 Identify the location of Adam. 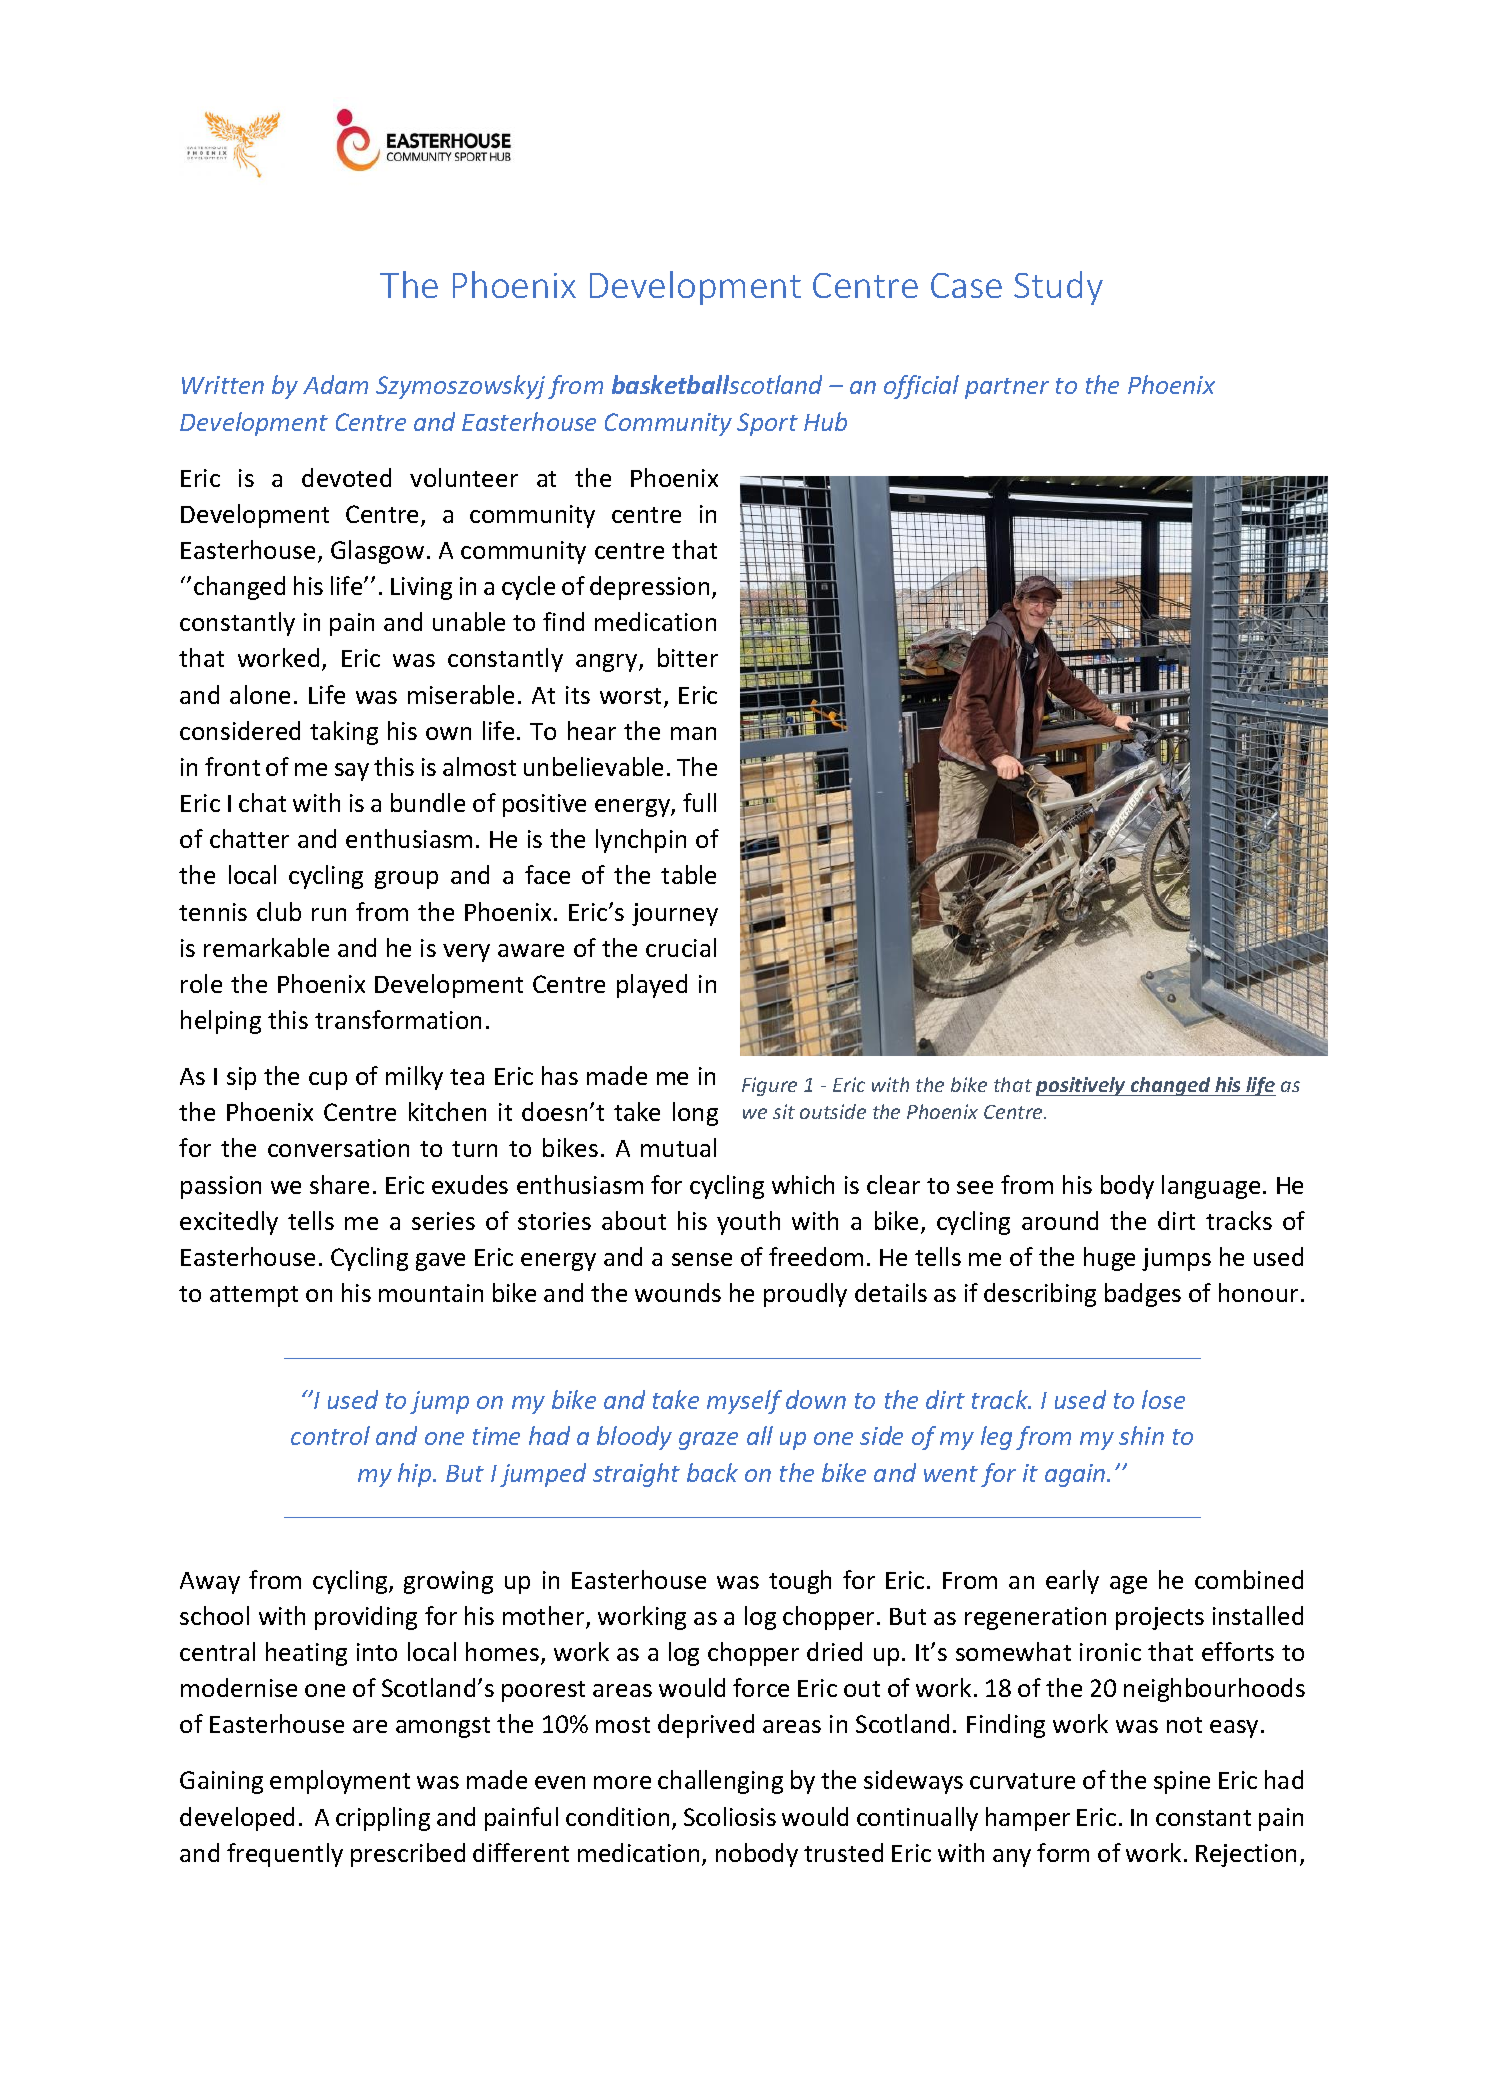
(335, 384).
